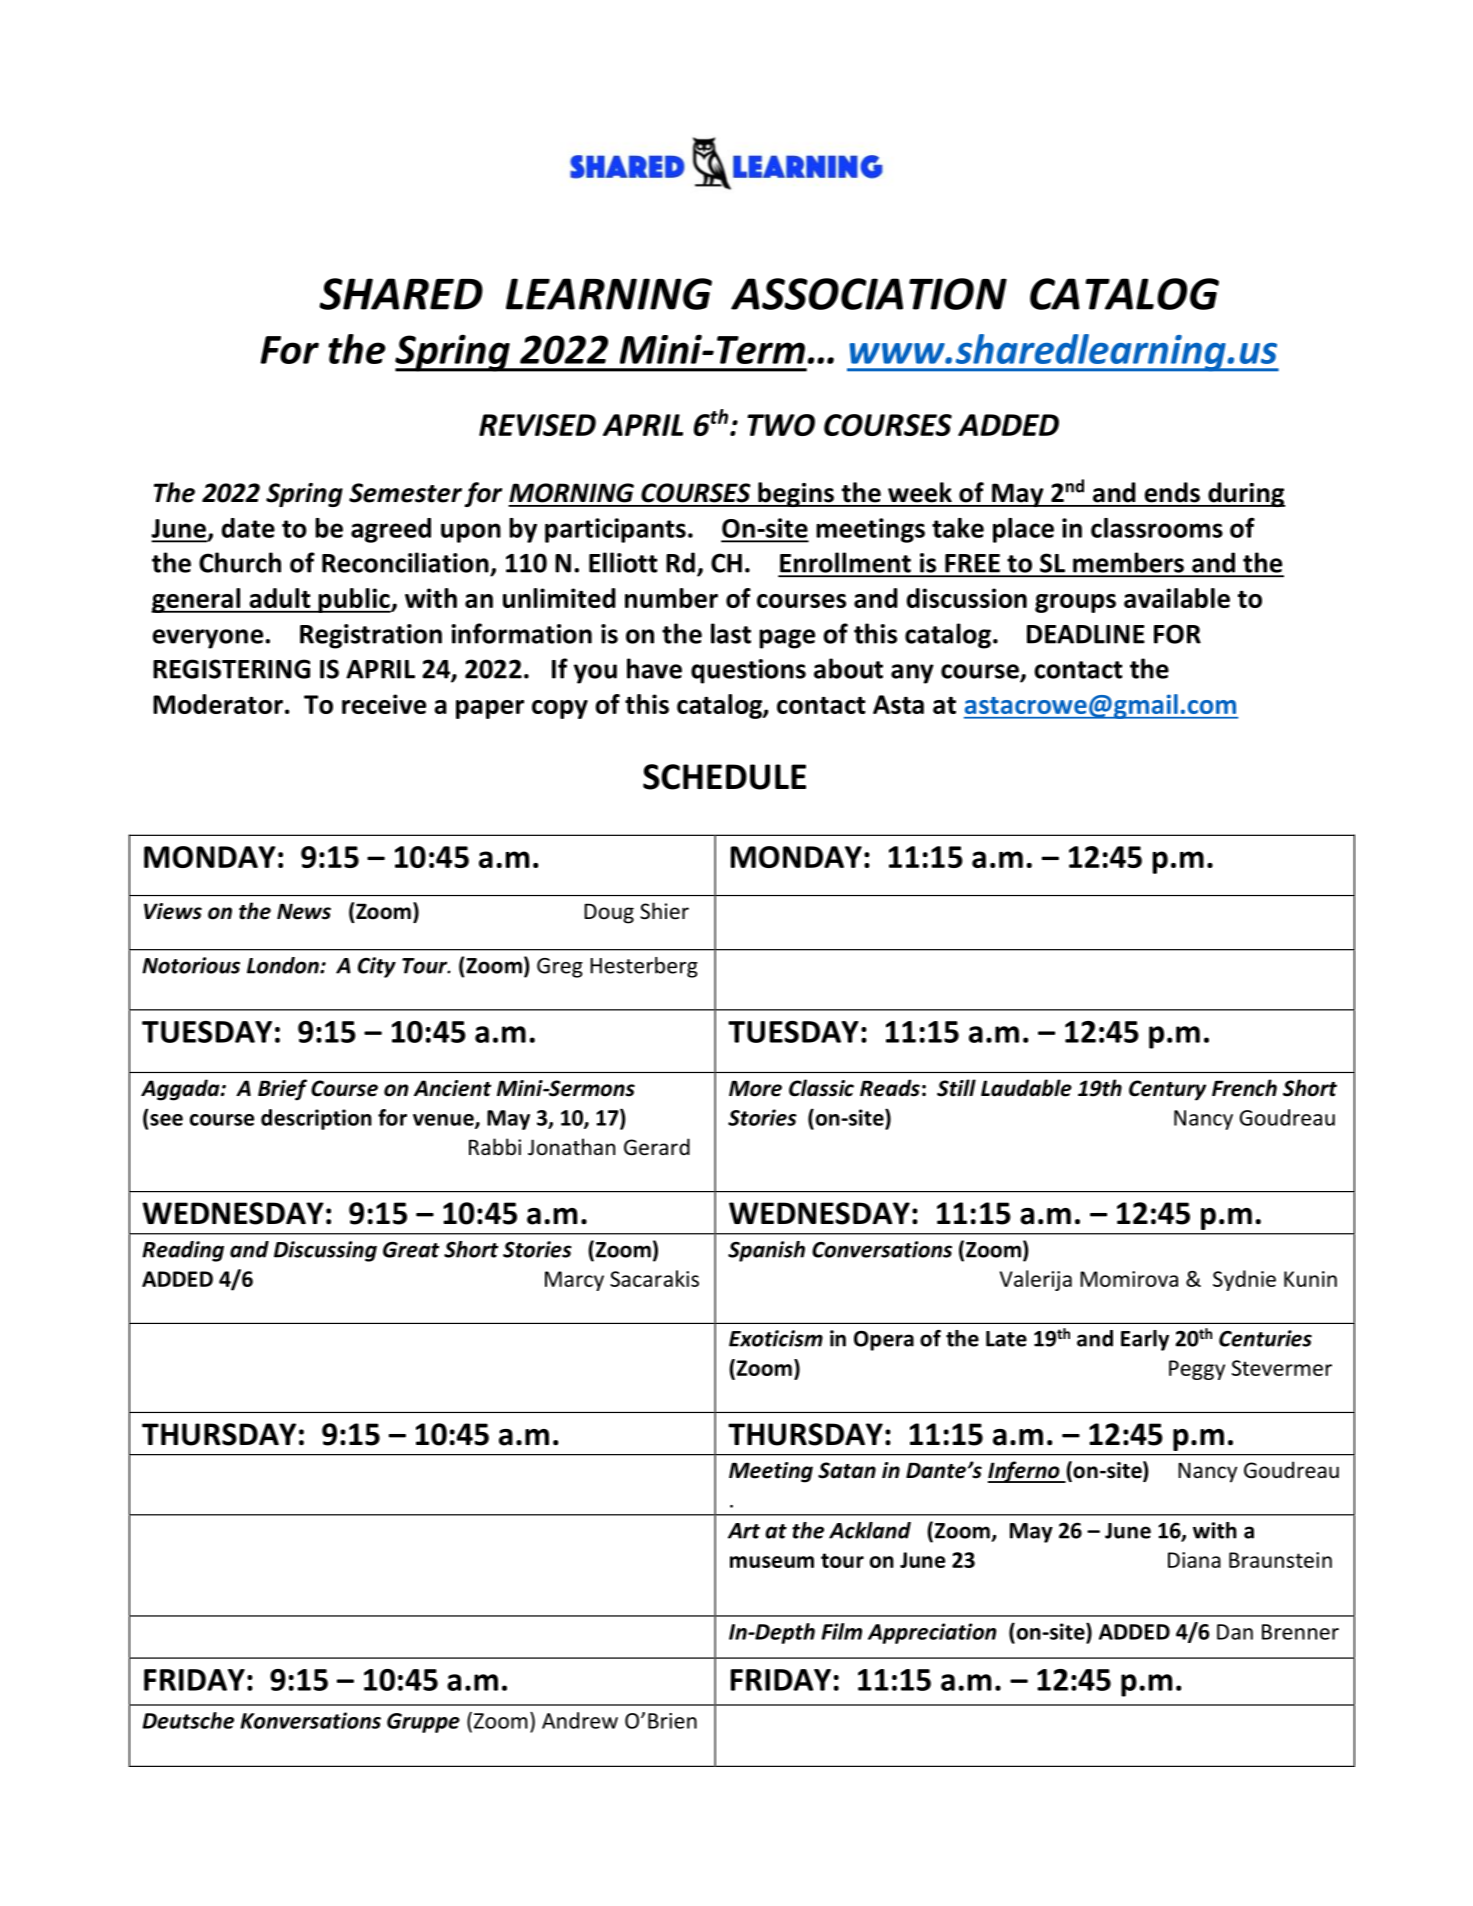 This image has height=1906, width=1473. I want to click on Semester, so click(405, 493).
